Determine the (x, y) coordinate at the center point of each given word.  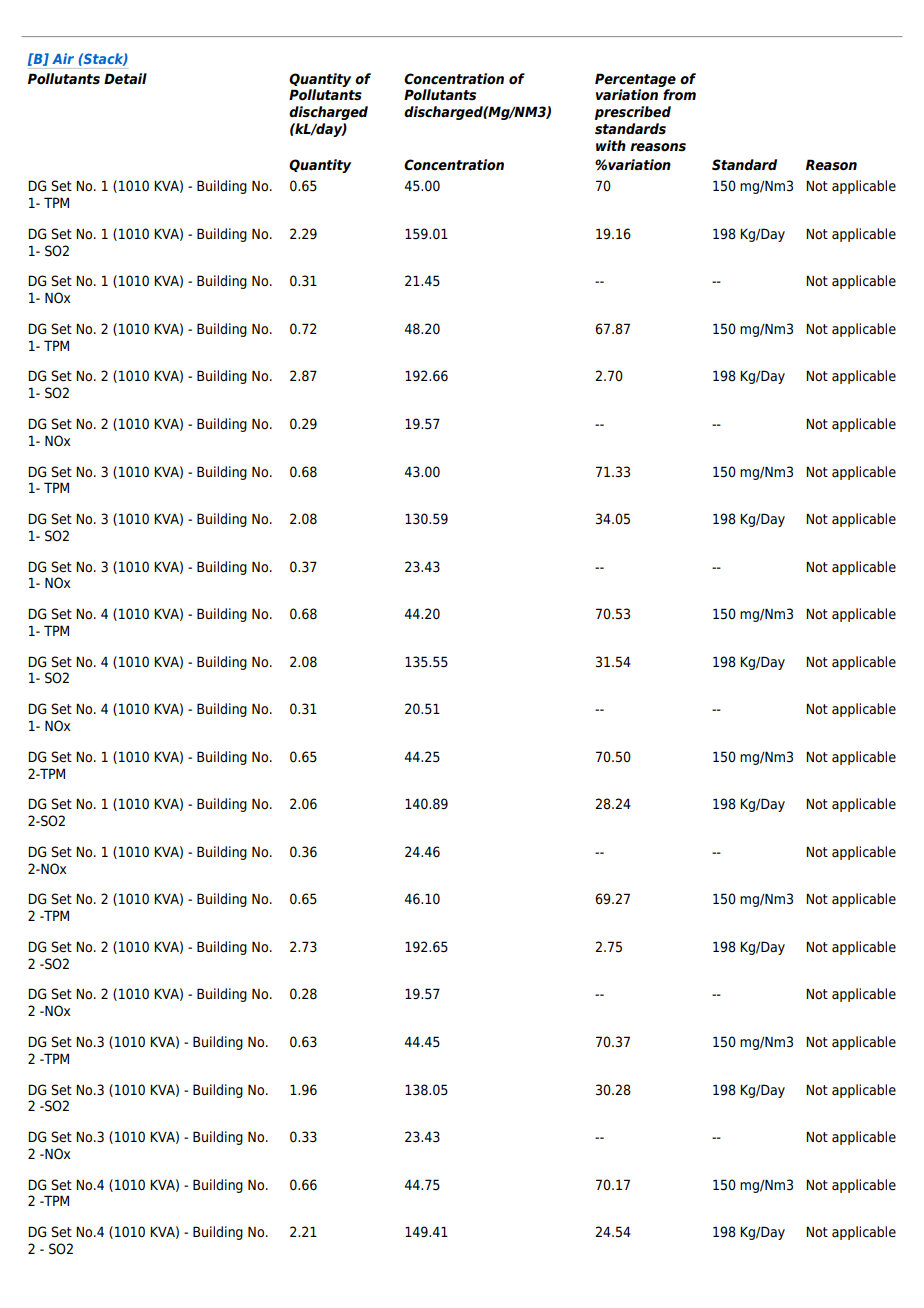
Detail (125, 79)
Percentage (635, 80)
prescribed (633, 113)
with (611, 145)
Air (63, 58)
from (679, 95)
